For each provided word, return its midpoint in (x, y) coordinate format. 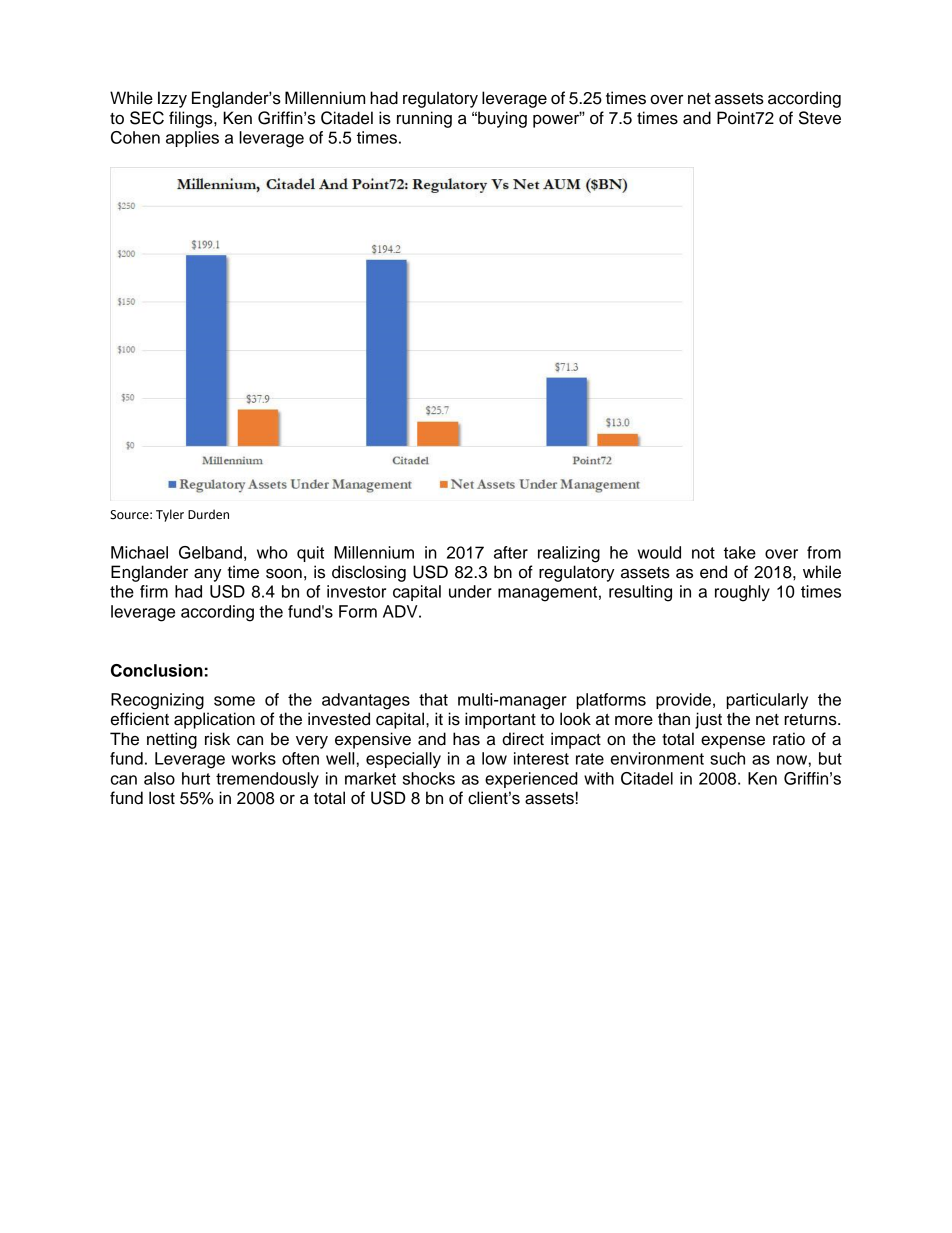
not (703, 553)
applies (192, 139)
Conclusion (157, 670)
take (740, 552)
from (824, 552)
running (424, 119)
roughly (742, 593)
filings (192, 119)
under (470, 591)
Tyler (170, 515)
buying (501, 119)
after (511, 552)
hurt (196, 778)
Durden (208, 514)
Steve (820, 118)
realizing (569, 554)
